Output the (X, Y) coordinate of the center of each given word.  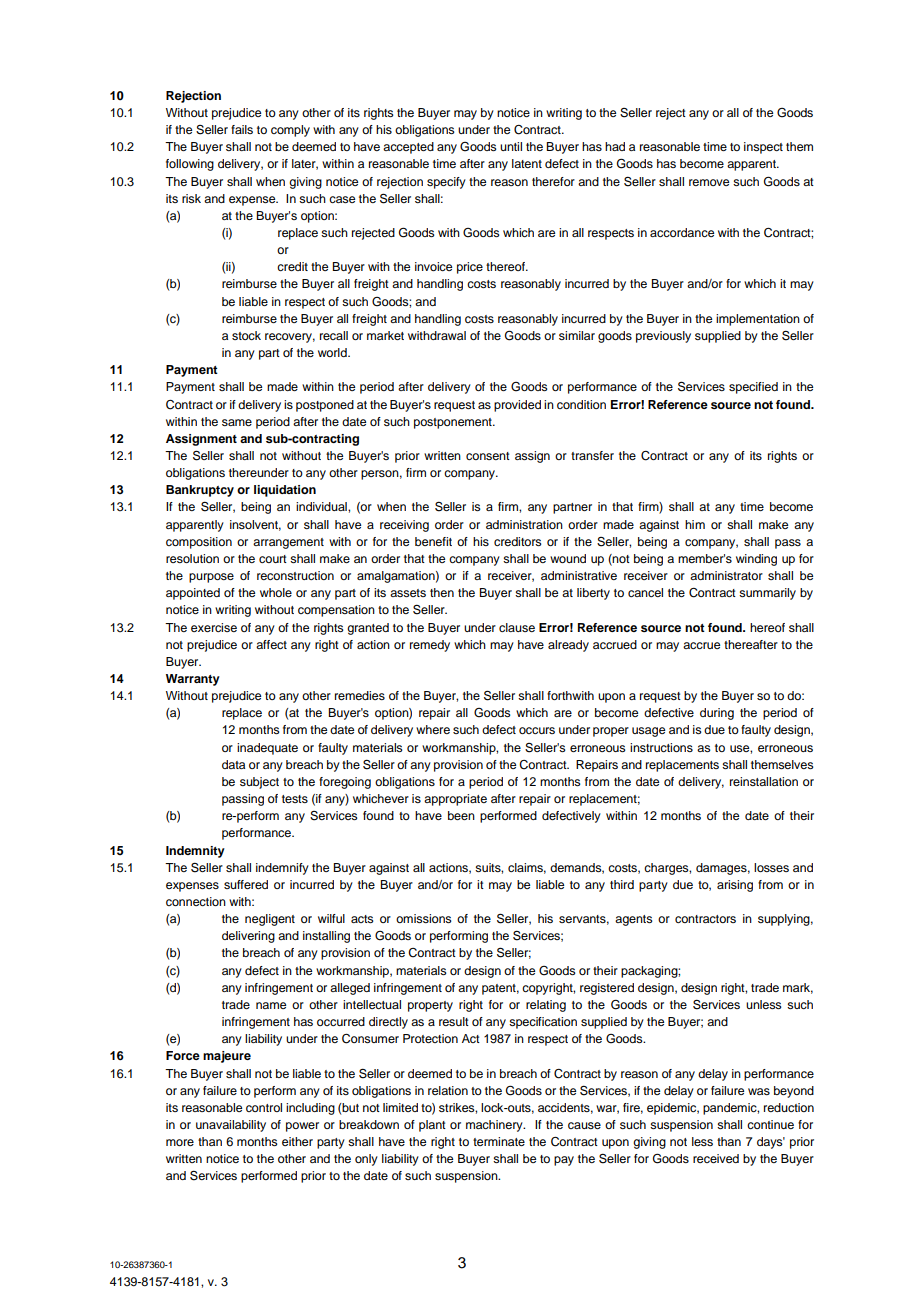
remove (709, 182)
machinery (495, 1126)
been (461, 815)
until (511, 146)
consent (488, 456)
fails (242, 129)
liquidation (285, 491)
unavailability (231, 1126)
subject (259, 783)
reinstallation (764, 781)
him (695, 524)
